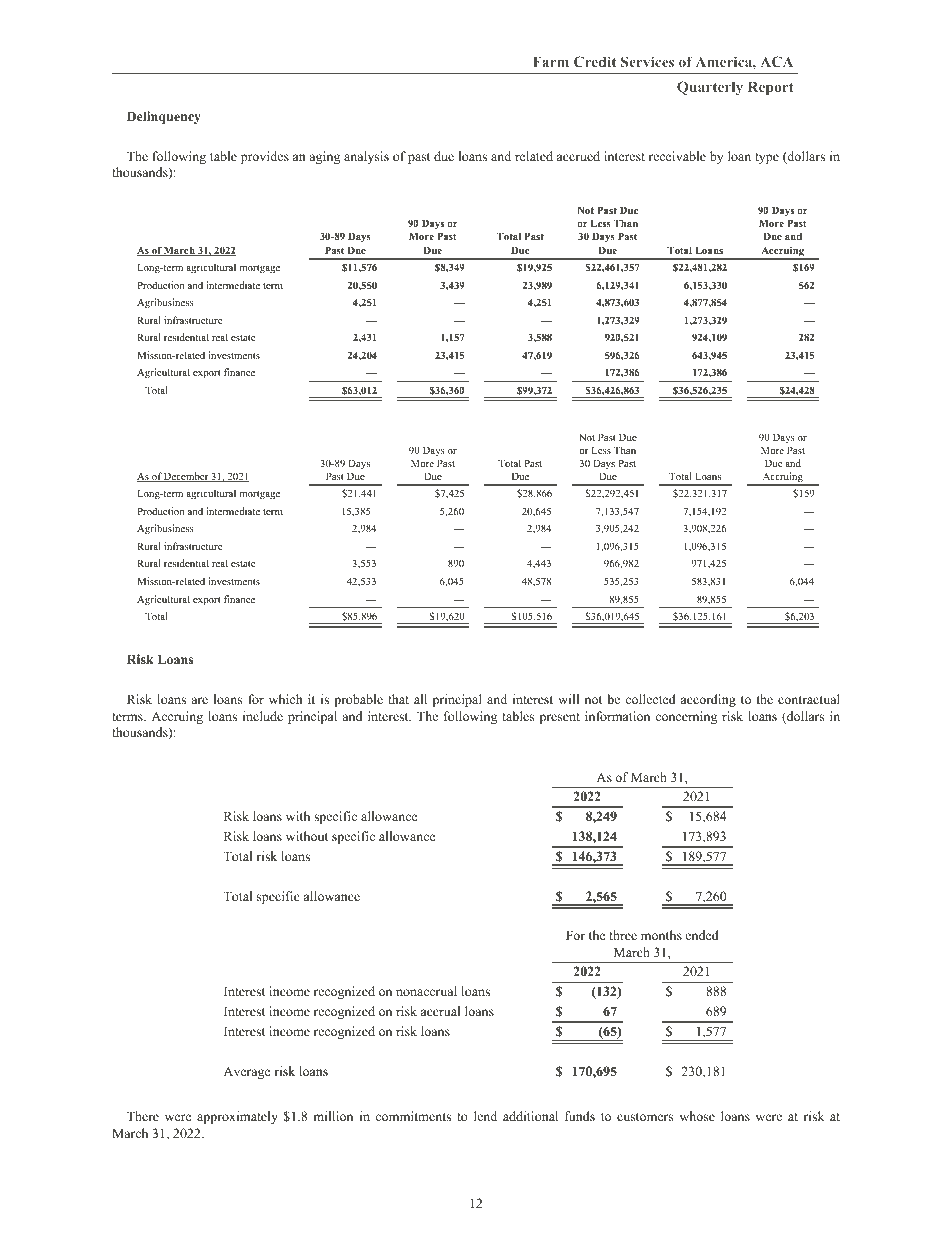 Image resolution: width=952 pixels, height=1233 pixels. Describe the element at coordinates (710, 88) in the document. I see `Quarterly` at that location.
